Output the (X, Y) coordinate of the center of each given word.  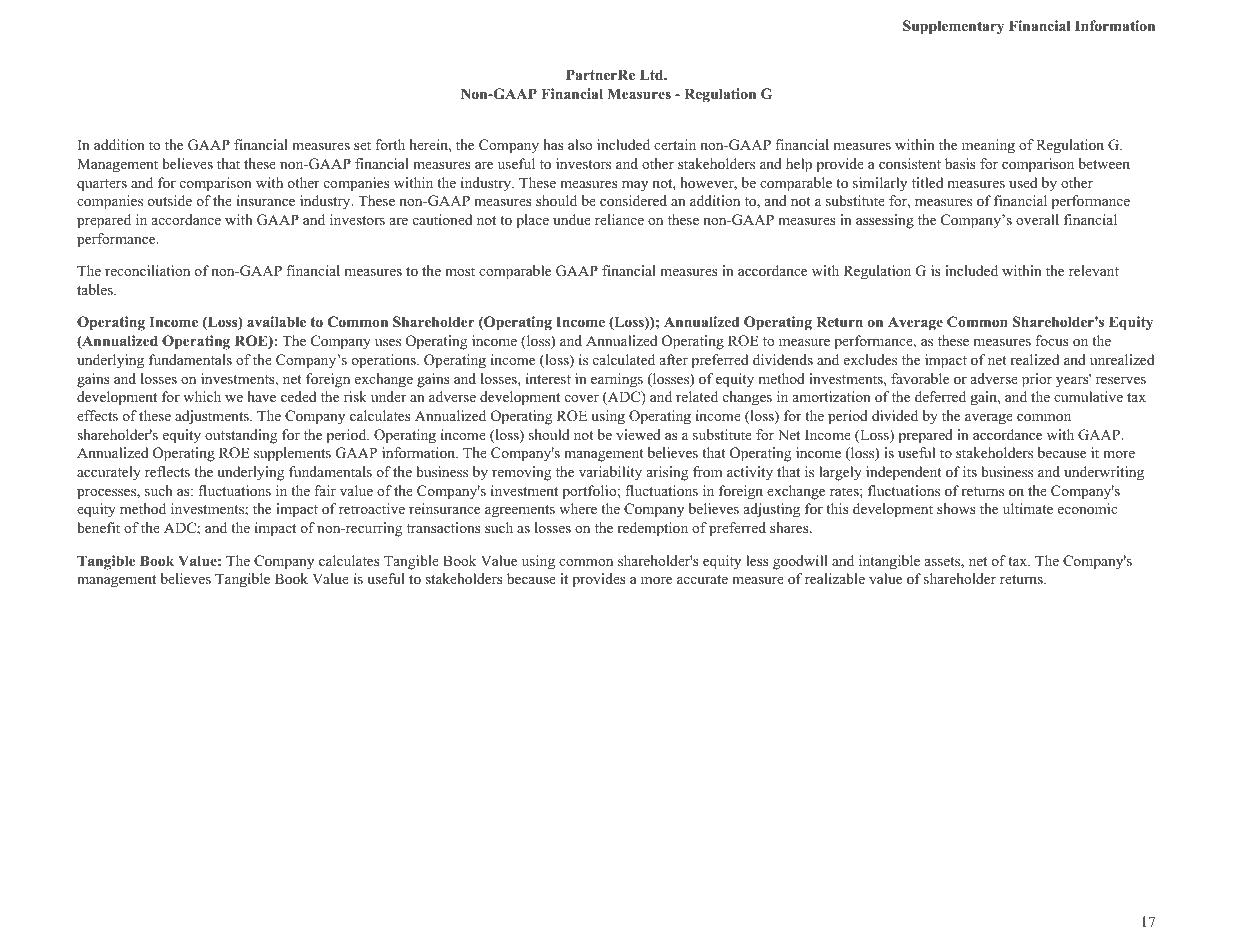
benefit (98, 527)
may (635, 186)
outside (170, 200)
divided (895, 415)
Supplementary (953, 27)
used (1023, 182)
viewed (638, 434)
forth (390, 144)
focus (1051, 340)
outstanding (241, 436)
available (276, 321)
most (460, 271)
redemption (652, 529)
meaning (988, 146)
